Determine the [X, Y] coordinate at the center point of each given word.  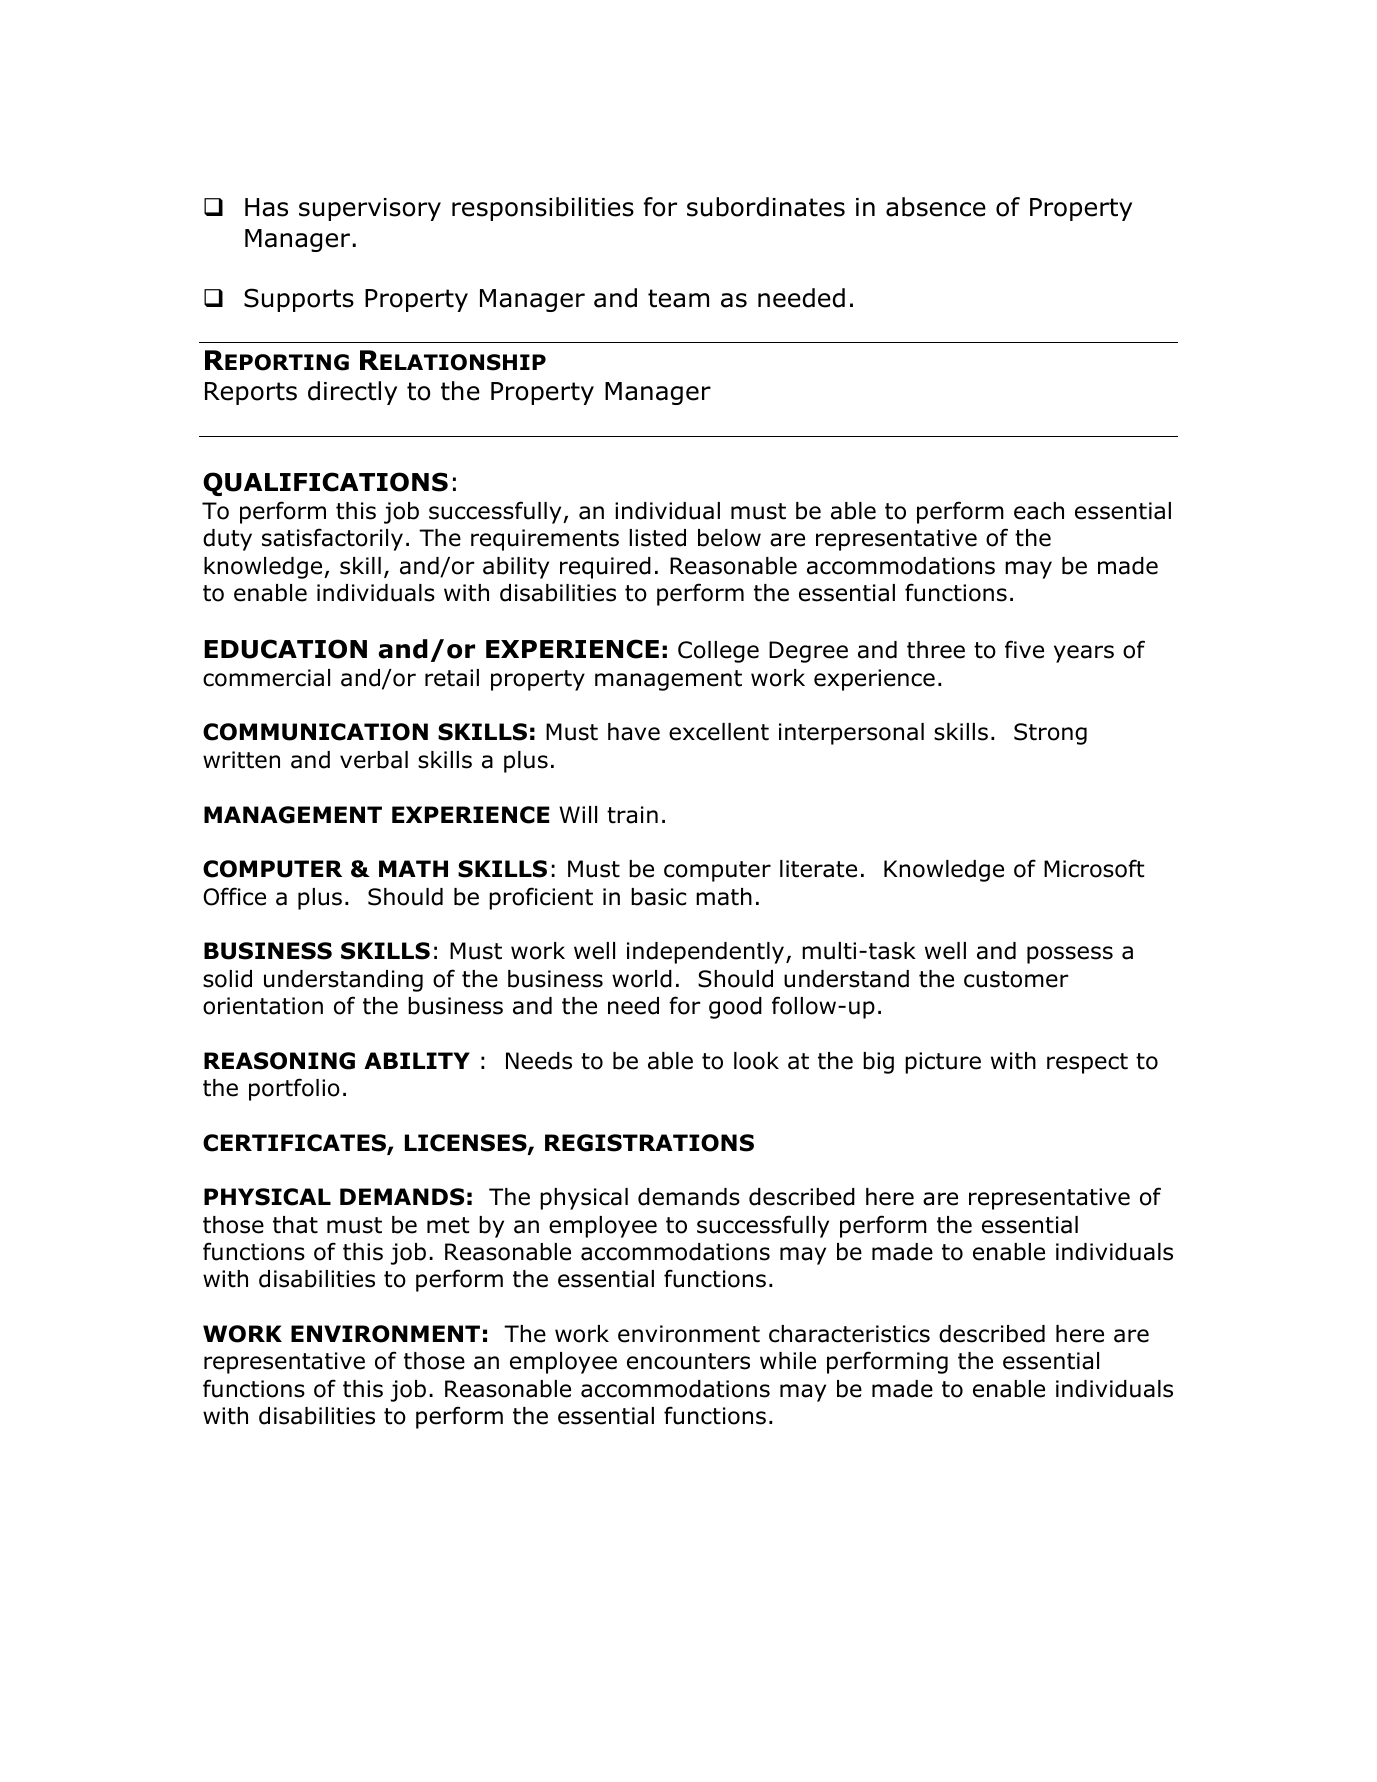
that [295, 1225]
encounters [688, 1361]
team [678, 298]
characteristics [849, 1334]
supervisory [370, 209]
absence [936, 207]
